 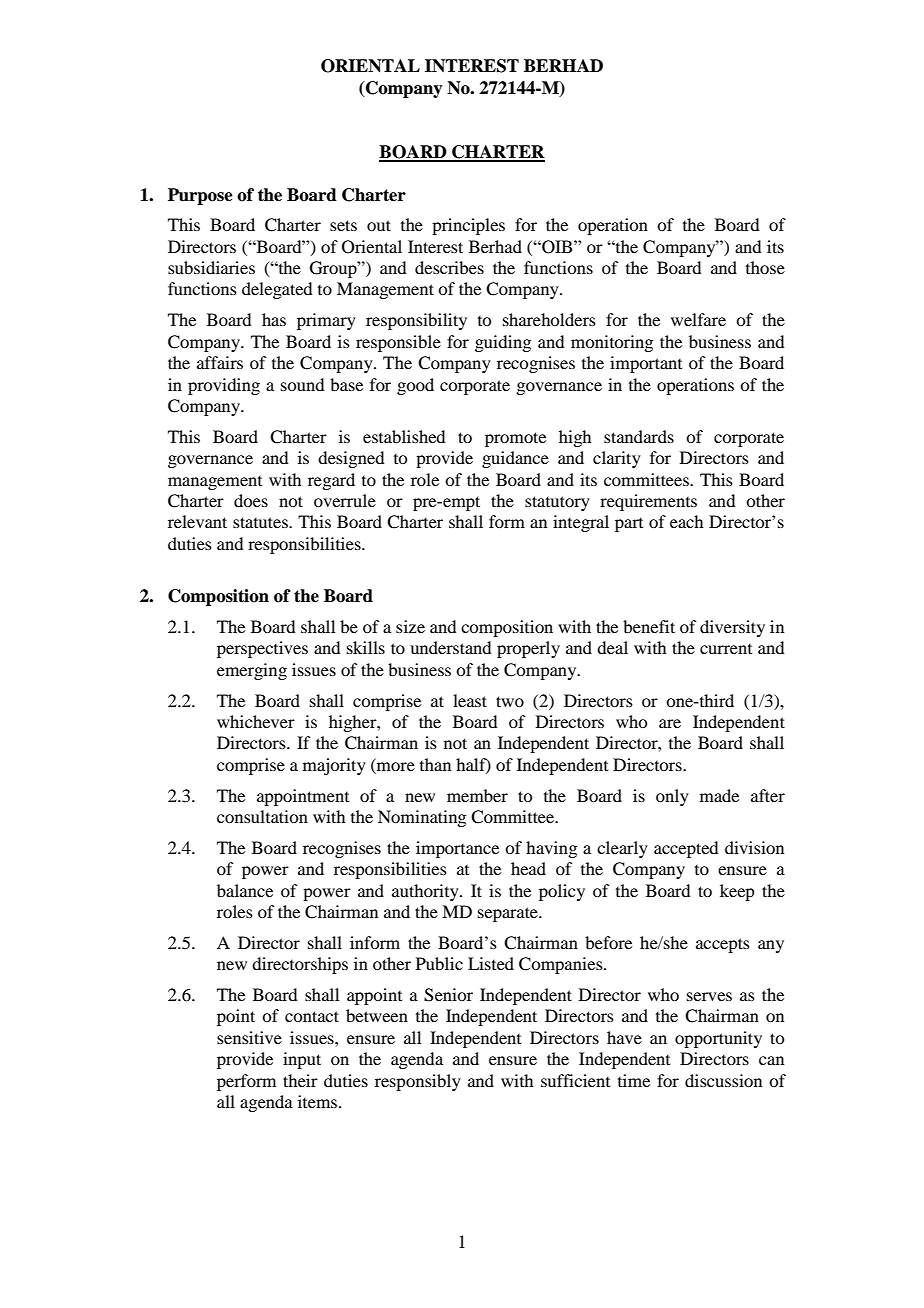 What do you see at coordinates (515, 459) in the screenshot?
I see `guidance` at bounding box center [515, 459].
